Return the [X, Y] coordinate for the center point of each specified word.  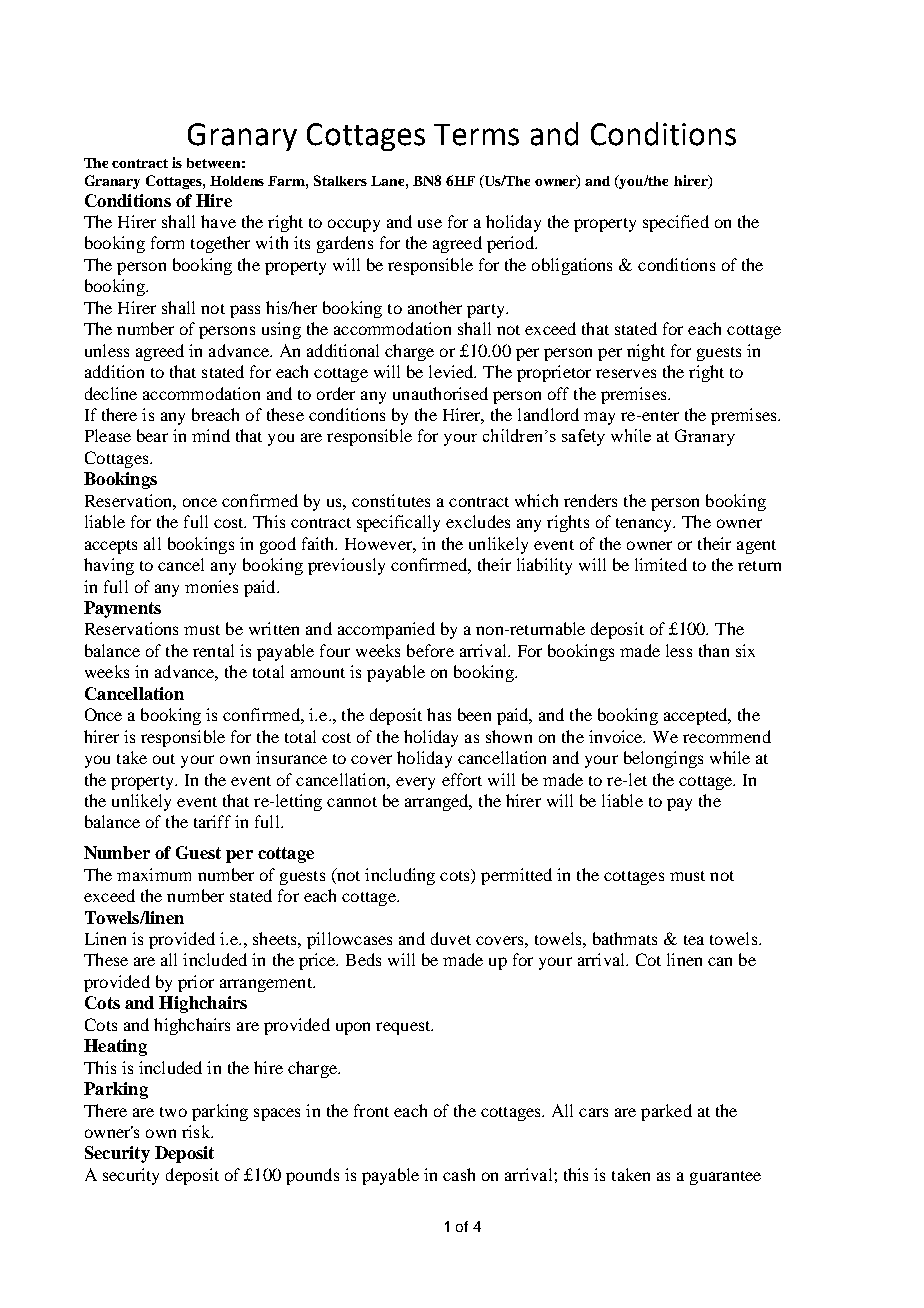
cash [459, 1174]
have [218, 221]
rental [213, 650]
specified [676, 223]
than [714, 650]
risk [197, 1131]
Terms [476, 135]
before [430, 650]
